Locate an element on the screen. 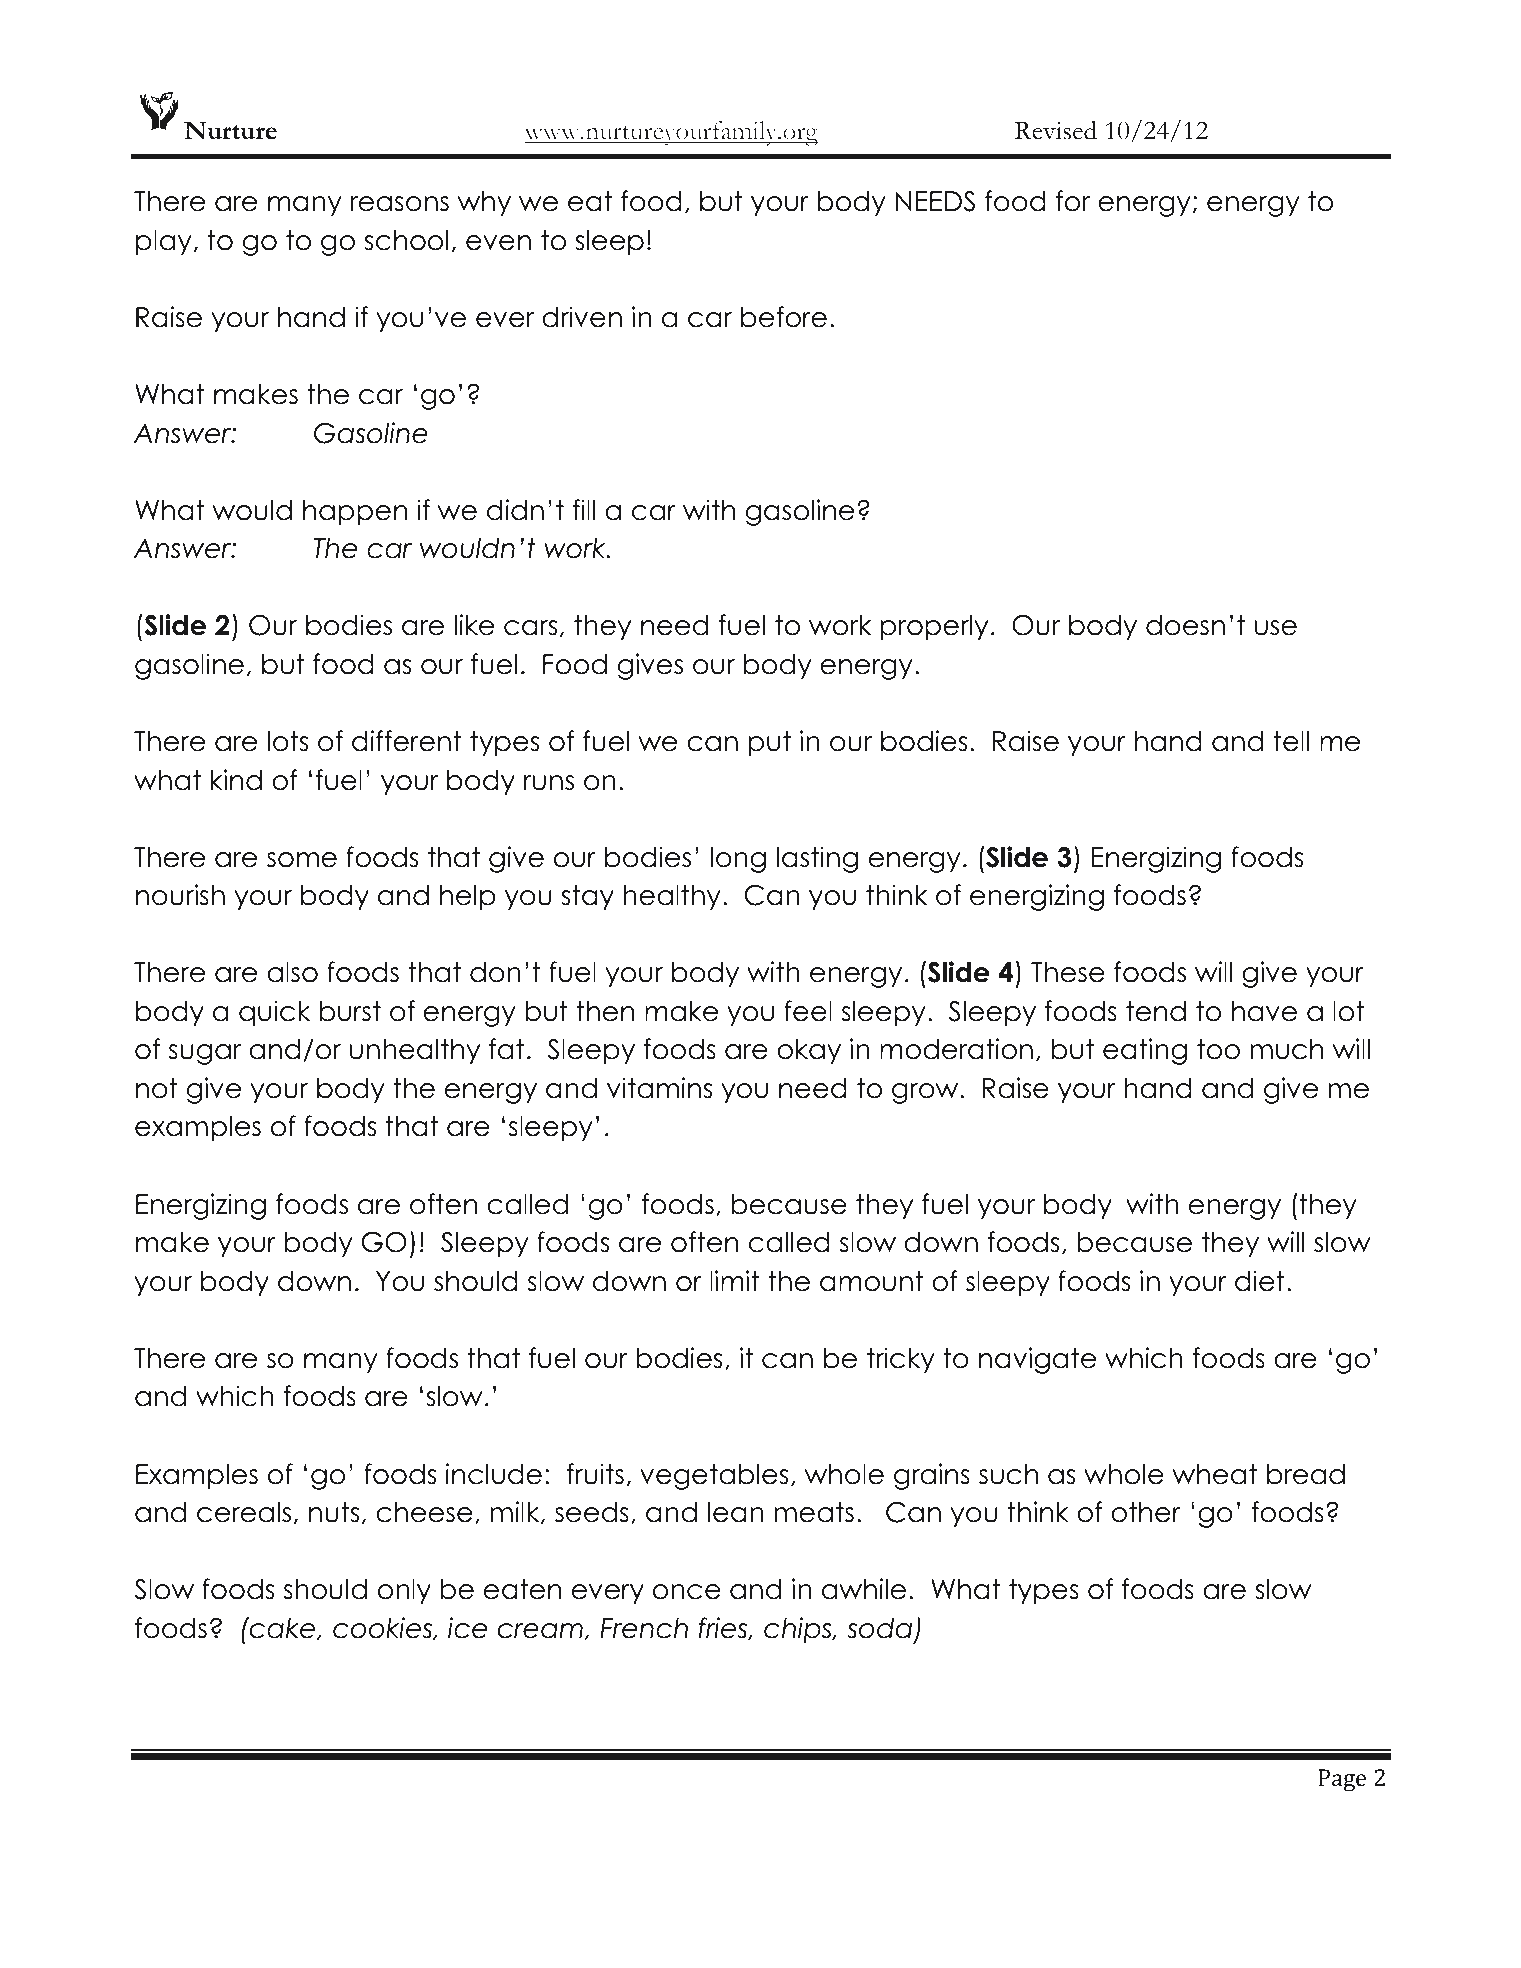 The width and height of the screenshot is (1521, 1968). tell is located at coordinates (1291, 741).
